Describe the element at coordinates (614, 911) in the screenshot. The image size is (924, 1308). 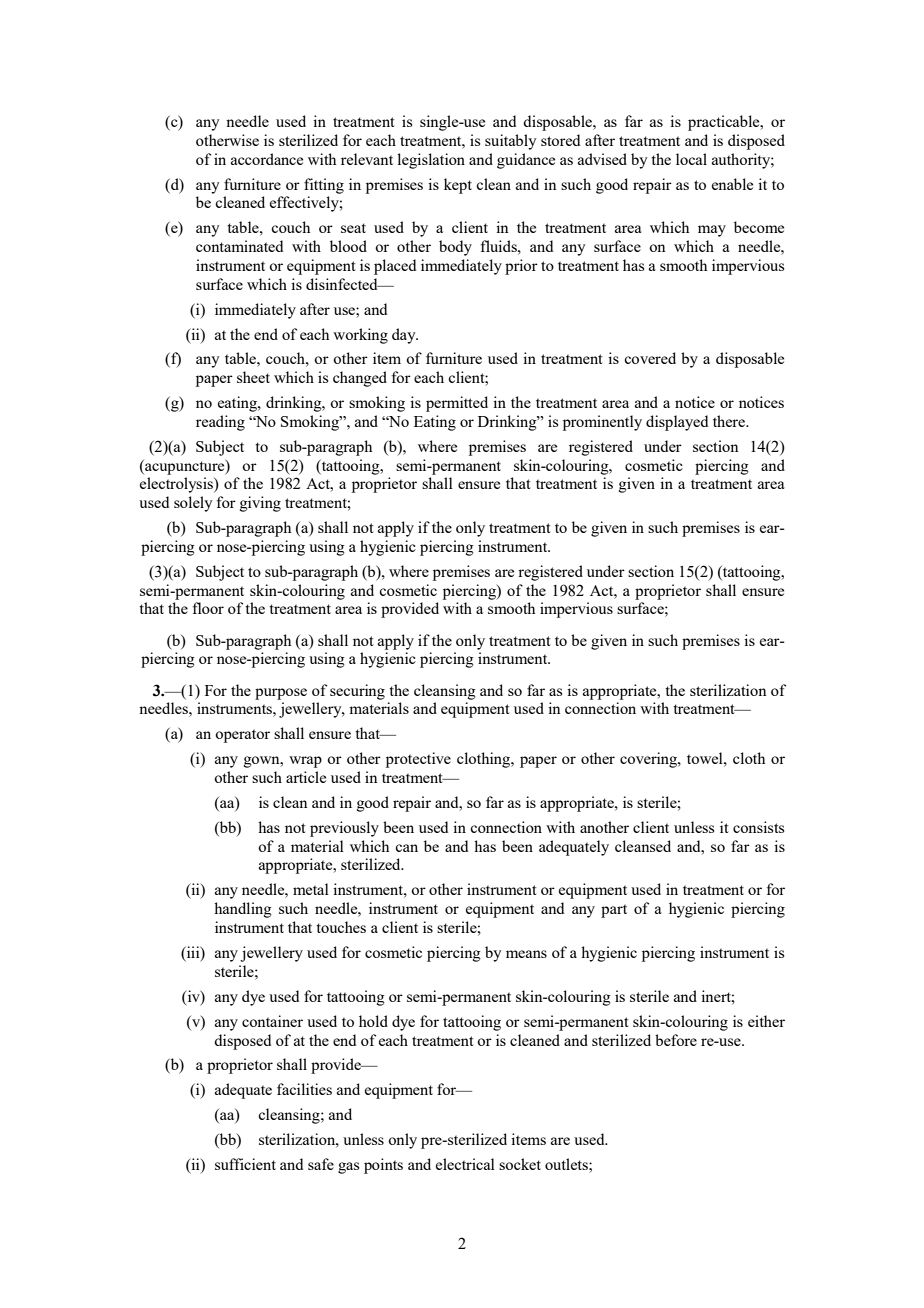
I see `part` at that location.
